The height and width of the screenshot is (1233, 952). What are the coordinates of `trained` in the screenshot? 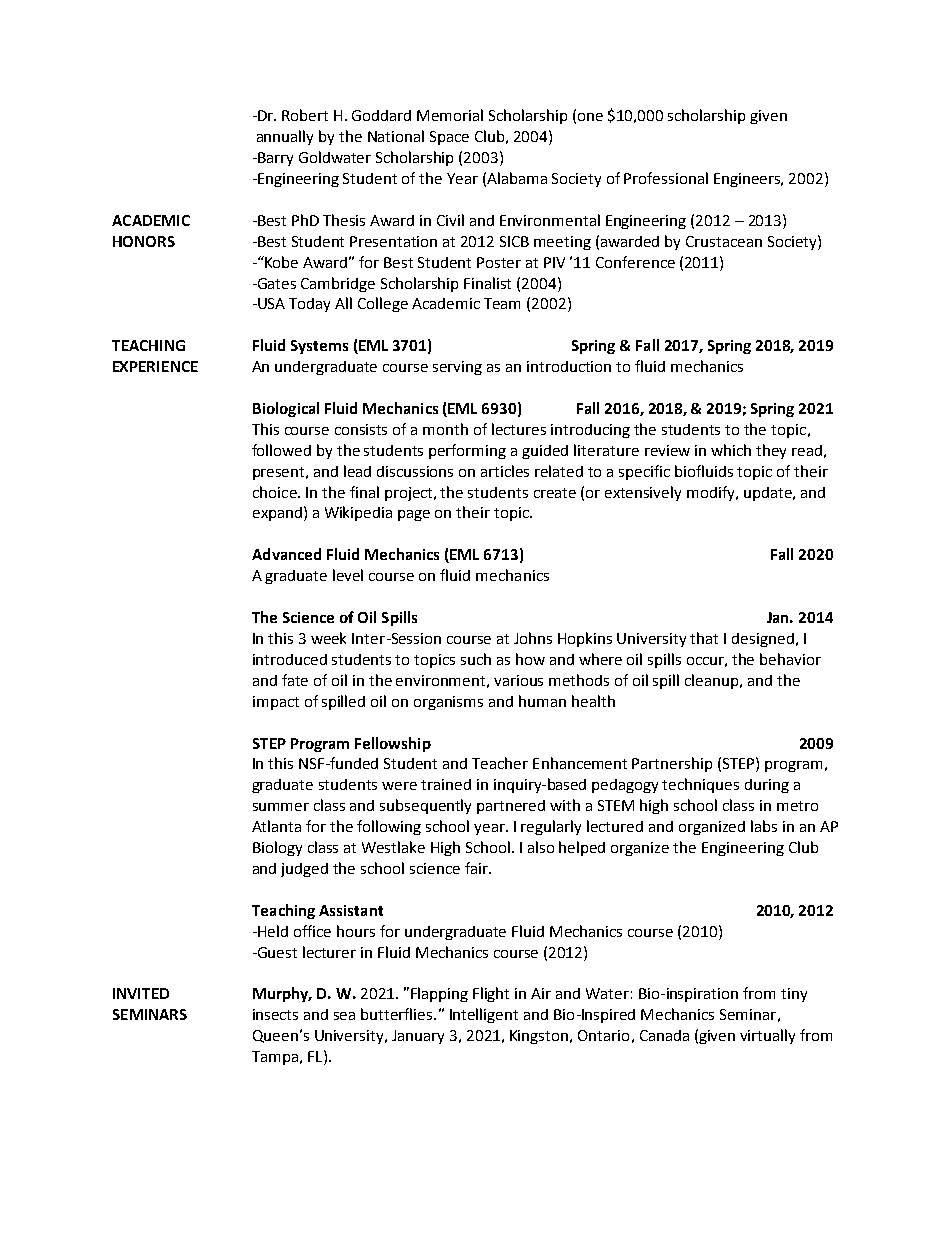 It's located at (446, 784).
